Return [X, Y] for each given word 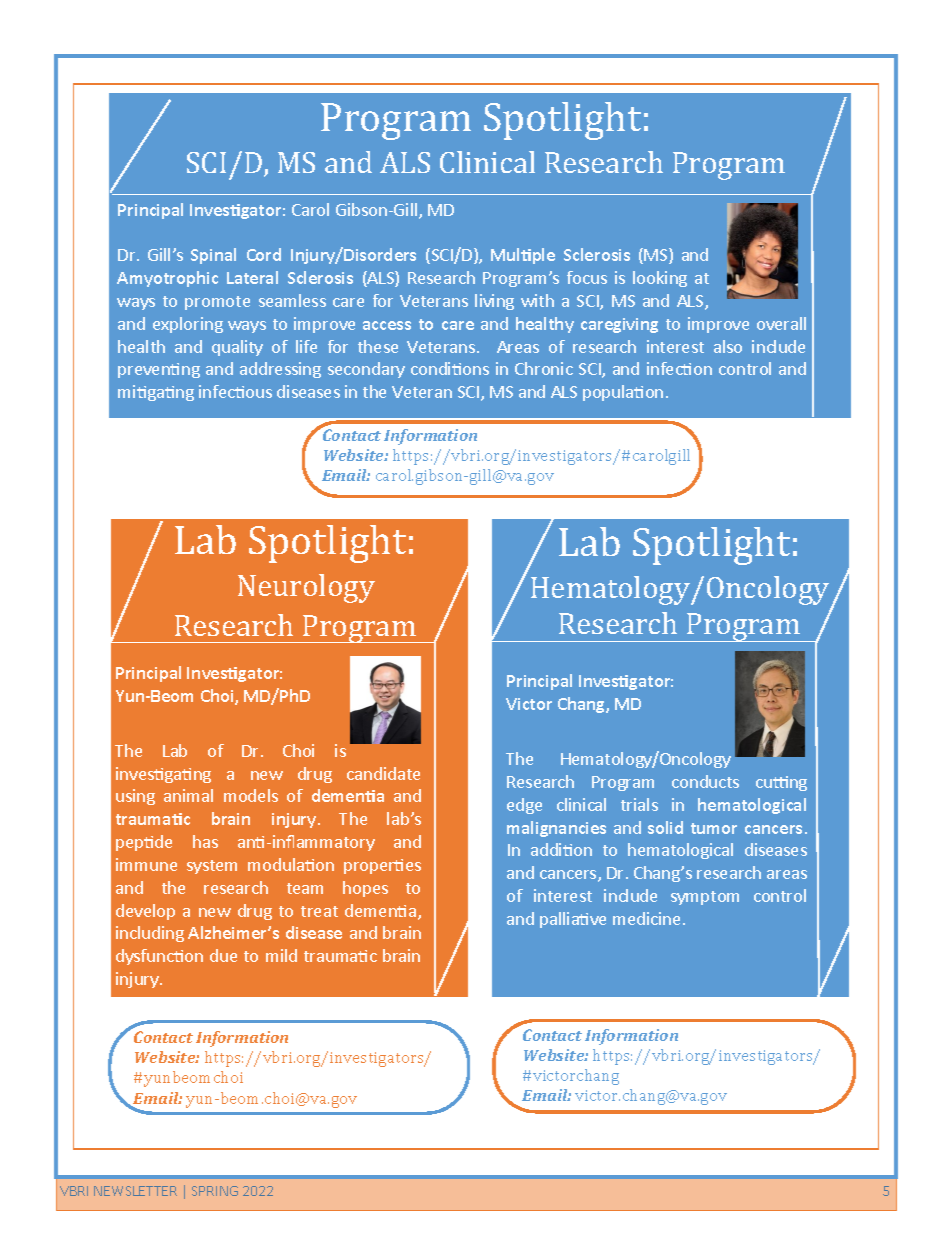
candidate [383, 773]
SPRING [215, 1191]
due [223, 955]
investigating [163, 775]
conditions [450, 368]
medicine [646, 918]
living [494, 302]
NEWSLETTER [135, 1191]
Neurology [306, 588]
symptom [705, 898]
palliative [573, 920]
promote [217, 303]
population [623, 393]
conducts [705, 781]
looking [660, 279]
